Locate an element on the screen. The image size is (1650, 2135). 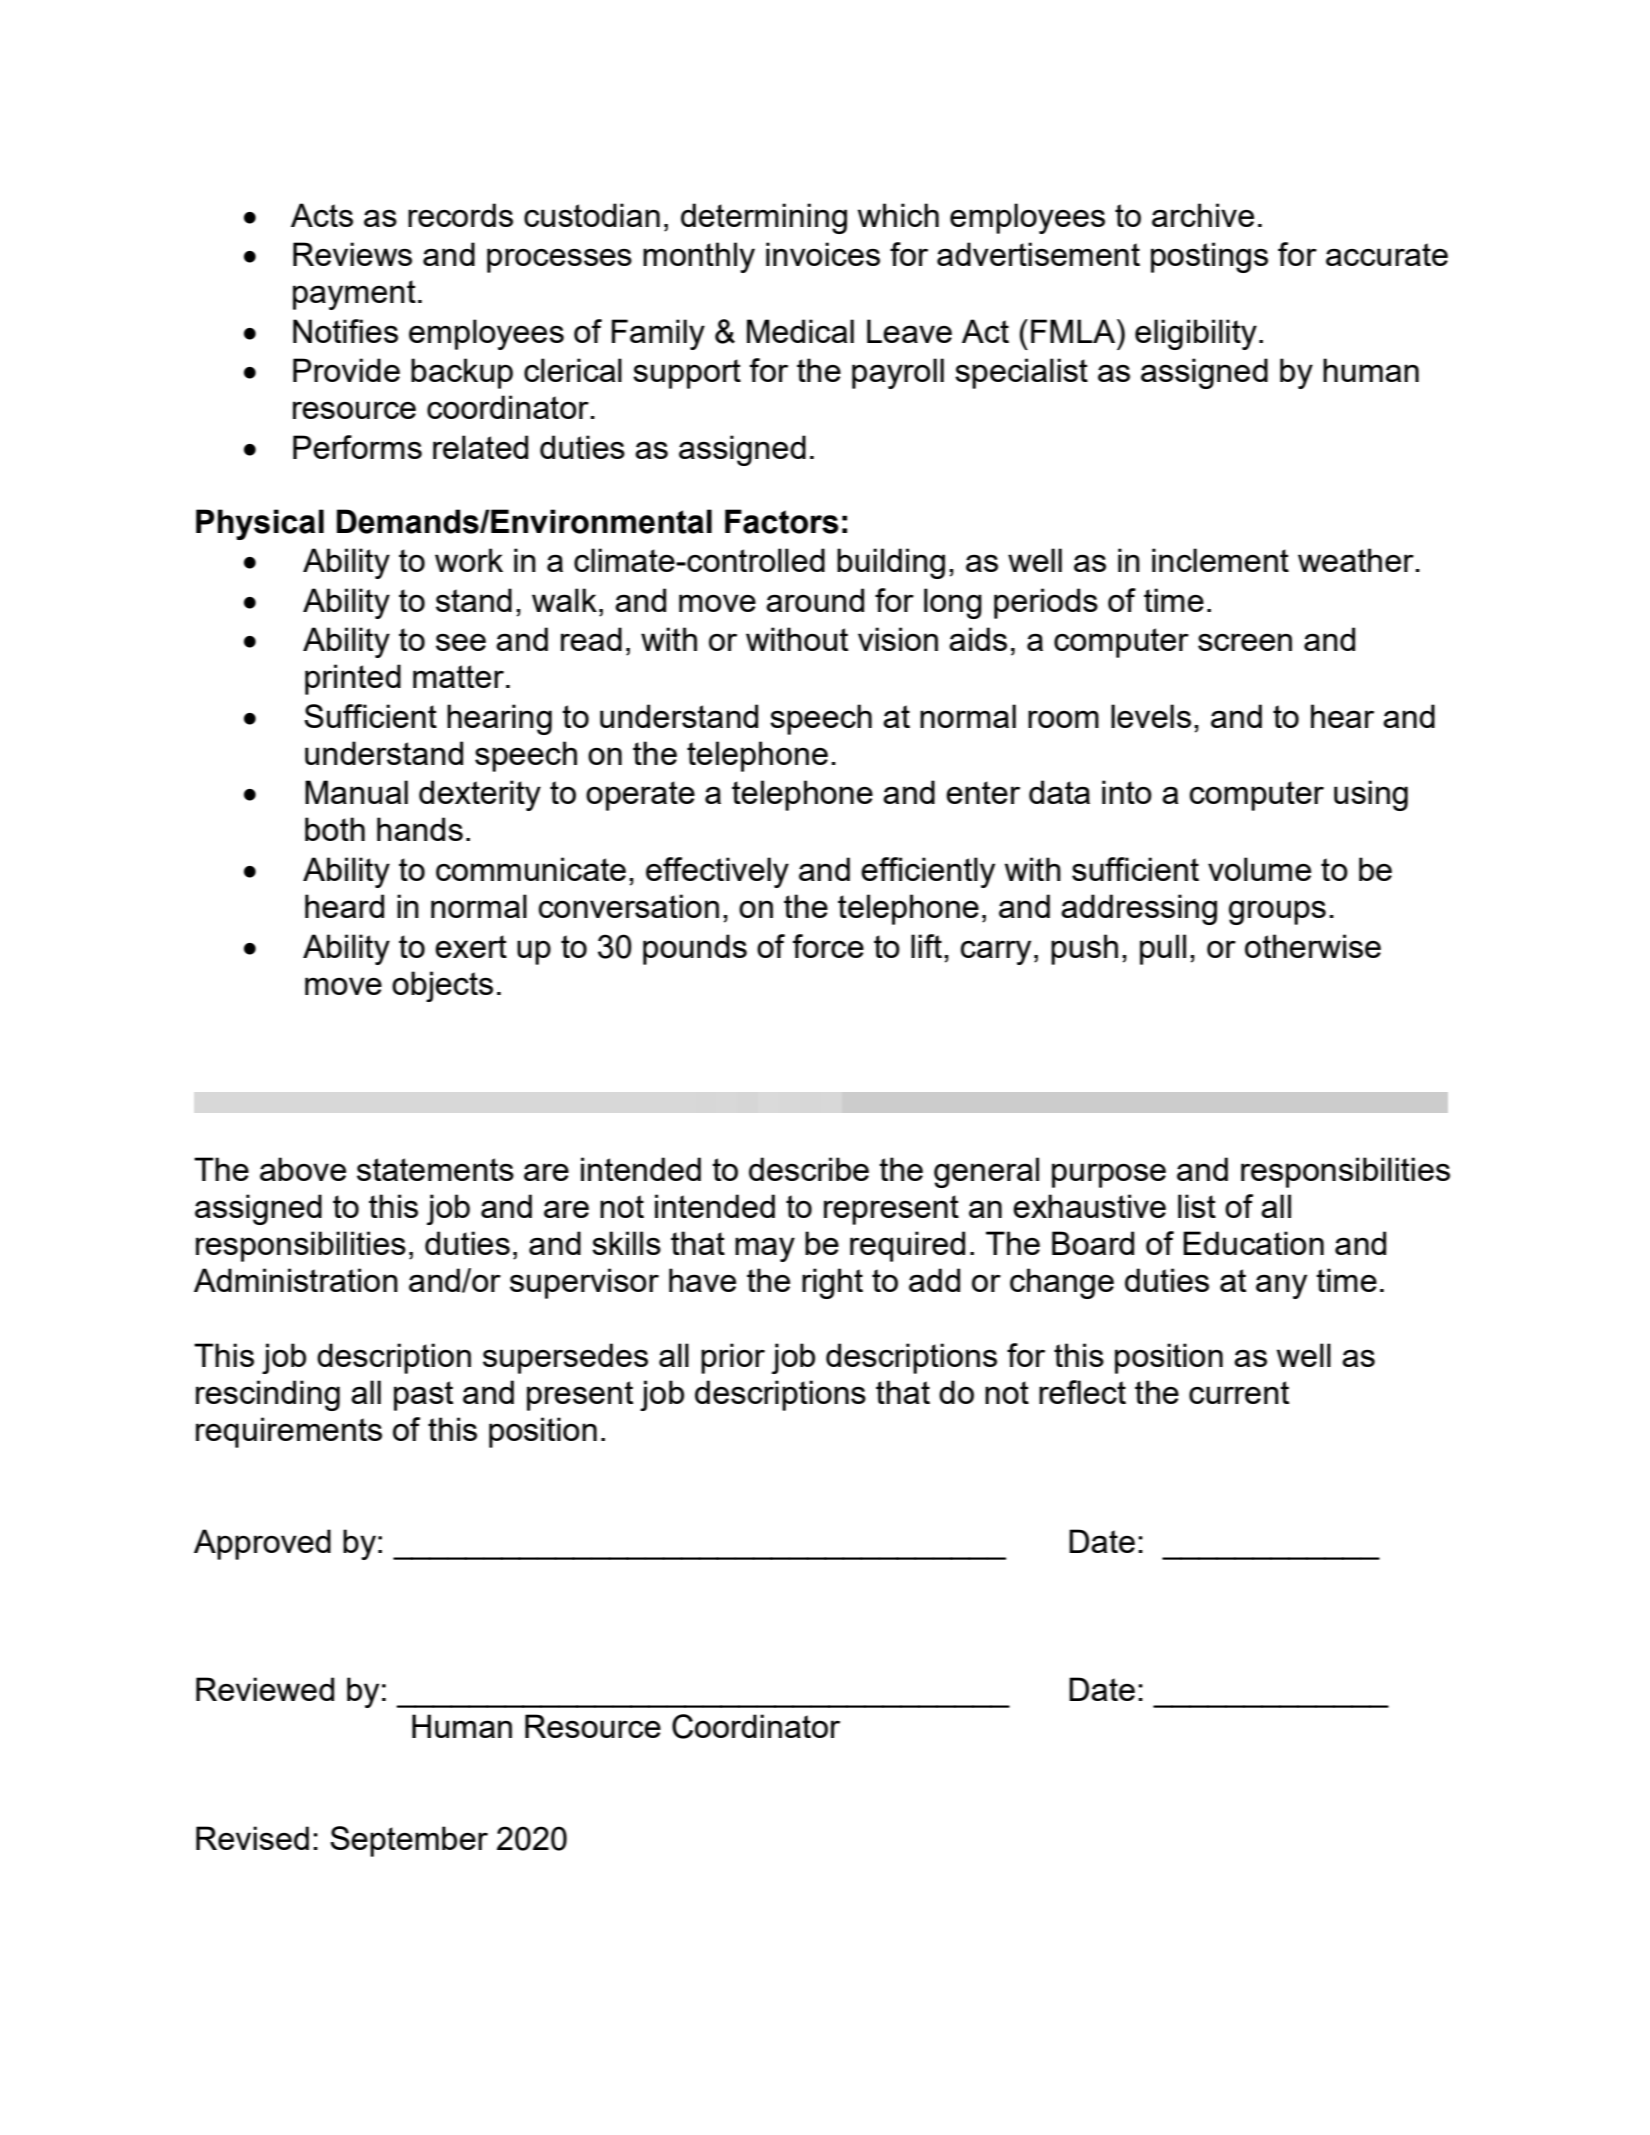
otherwise is located at coordinates (1313, 946).
